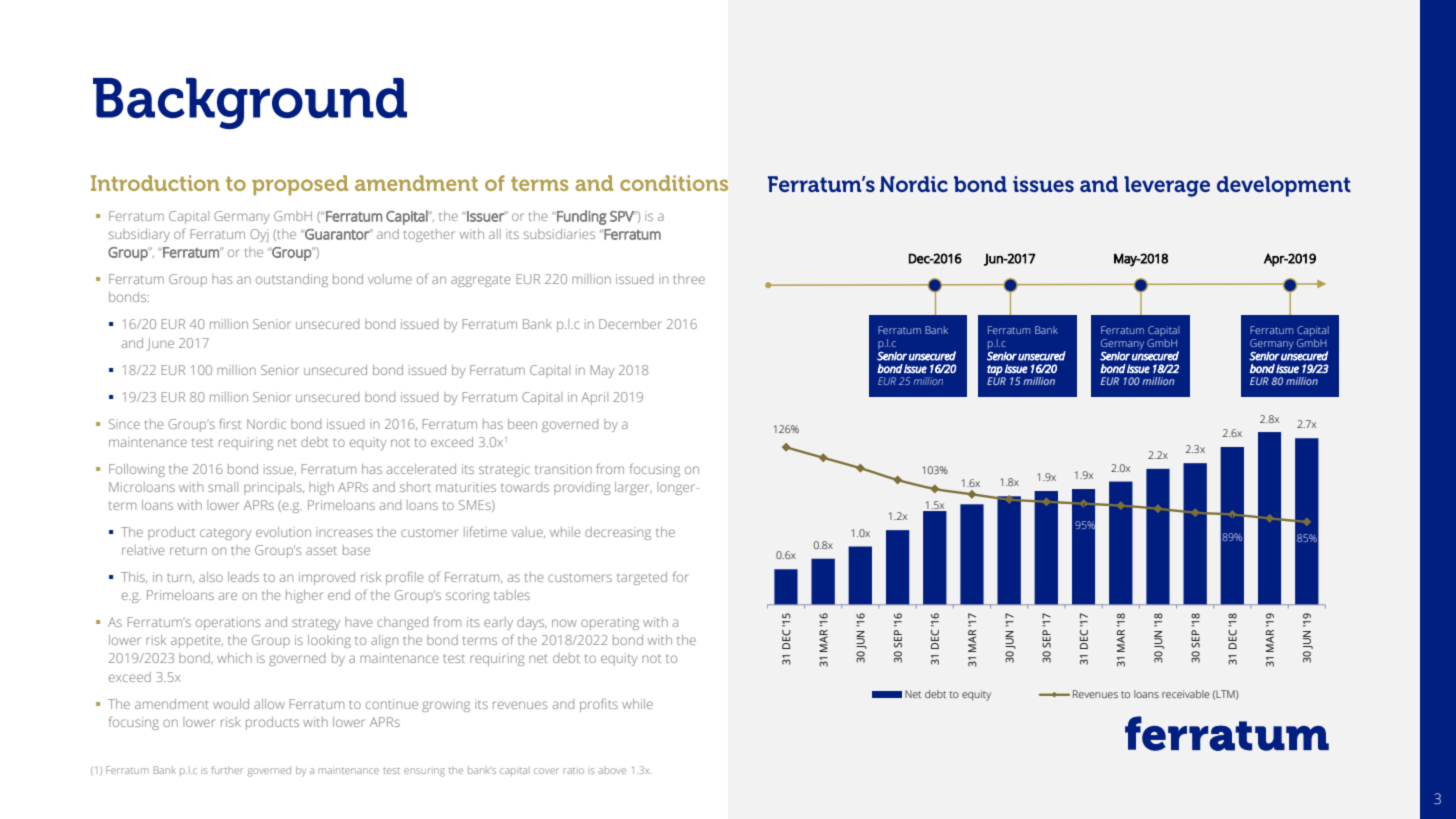 This screenshot has height=819, width=1456. I want to click on further, so click(227, 770).
